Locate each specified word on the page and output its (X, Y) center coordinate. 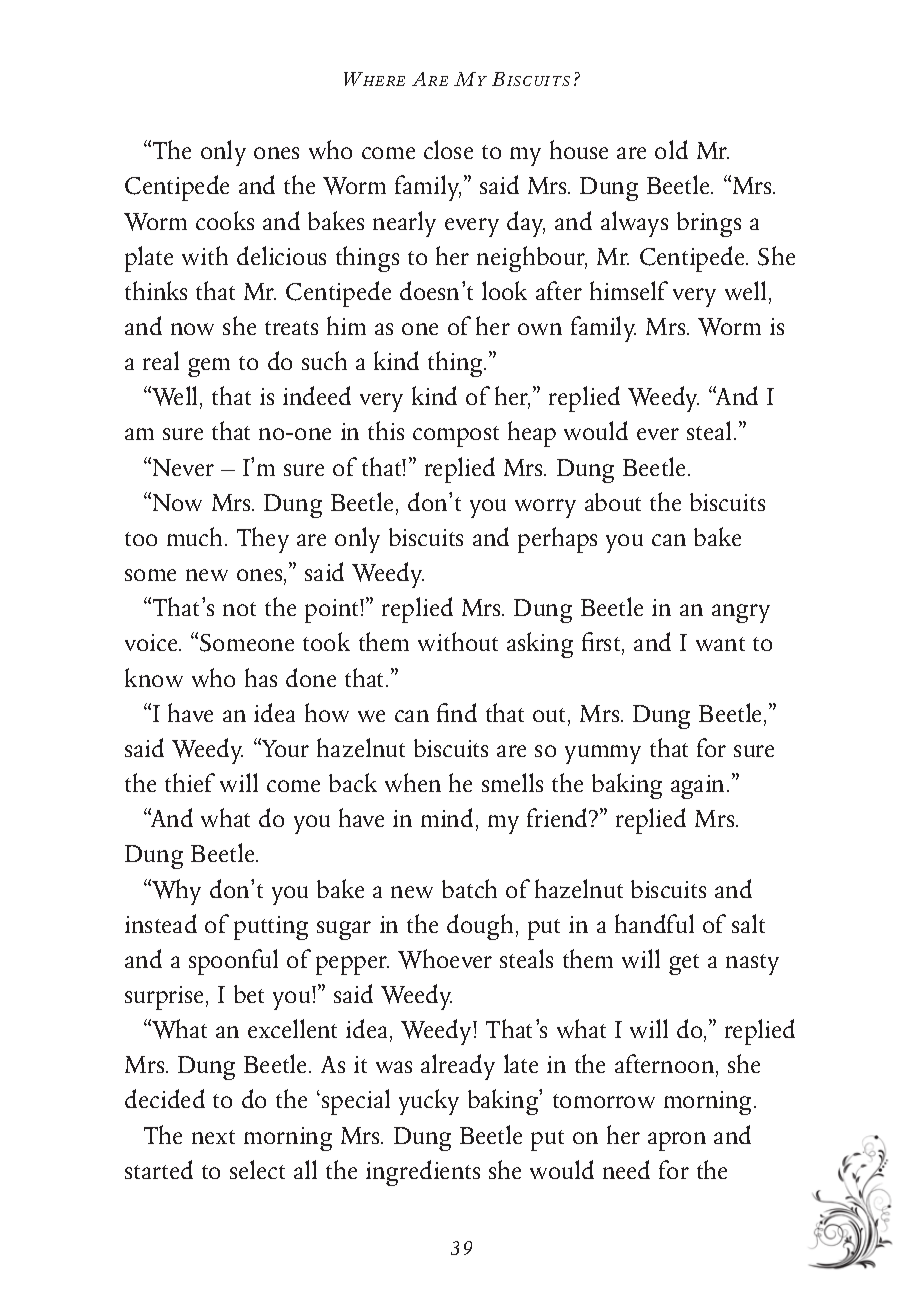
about (613, 502)
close (448, 149)
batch (469, 888)
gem (209, 367)
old (671, 149)
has (261, 677)
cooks (225, 220)
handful (654, 923)
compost (456, 436)
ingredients (423, 1173)
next (213, 1137)
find (457, 712)
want (720, 644)
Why (175, 892)
